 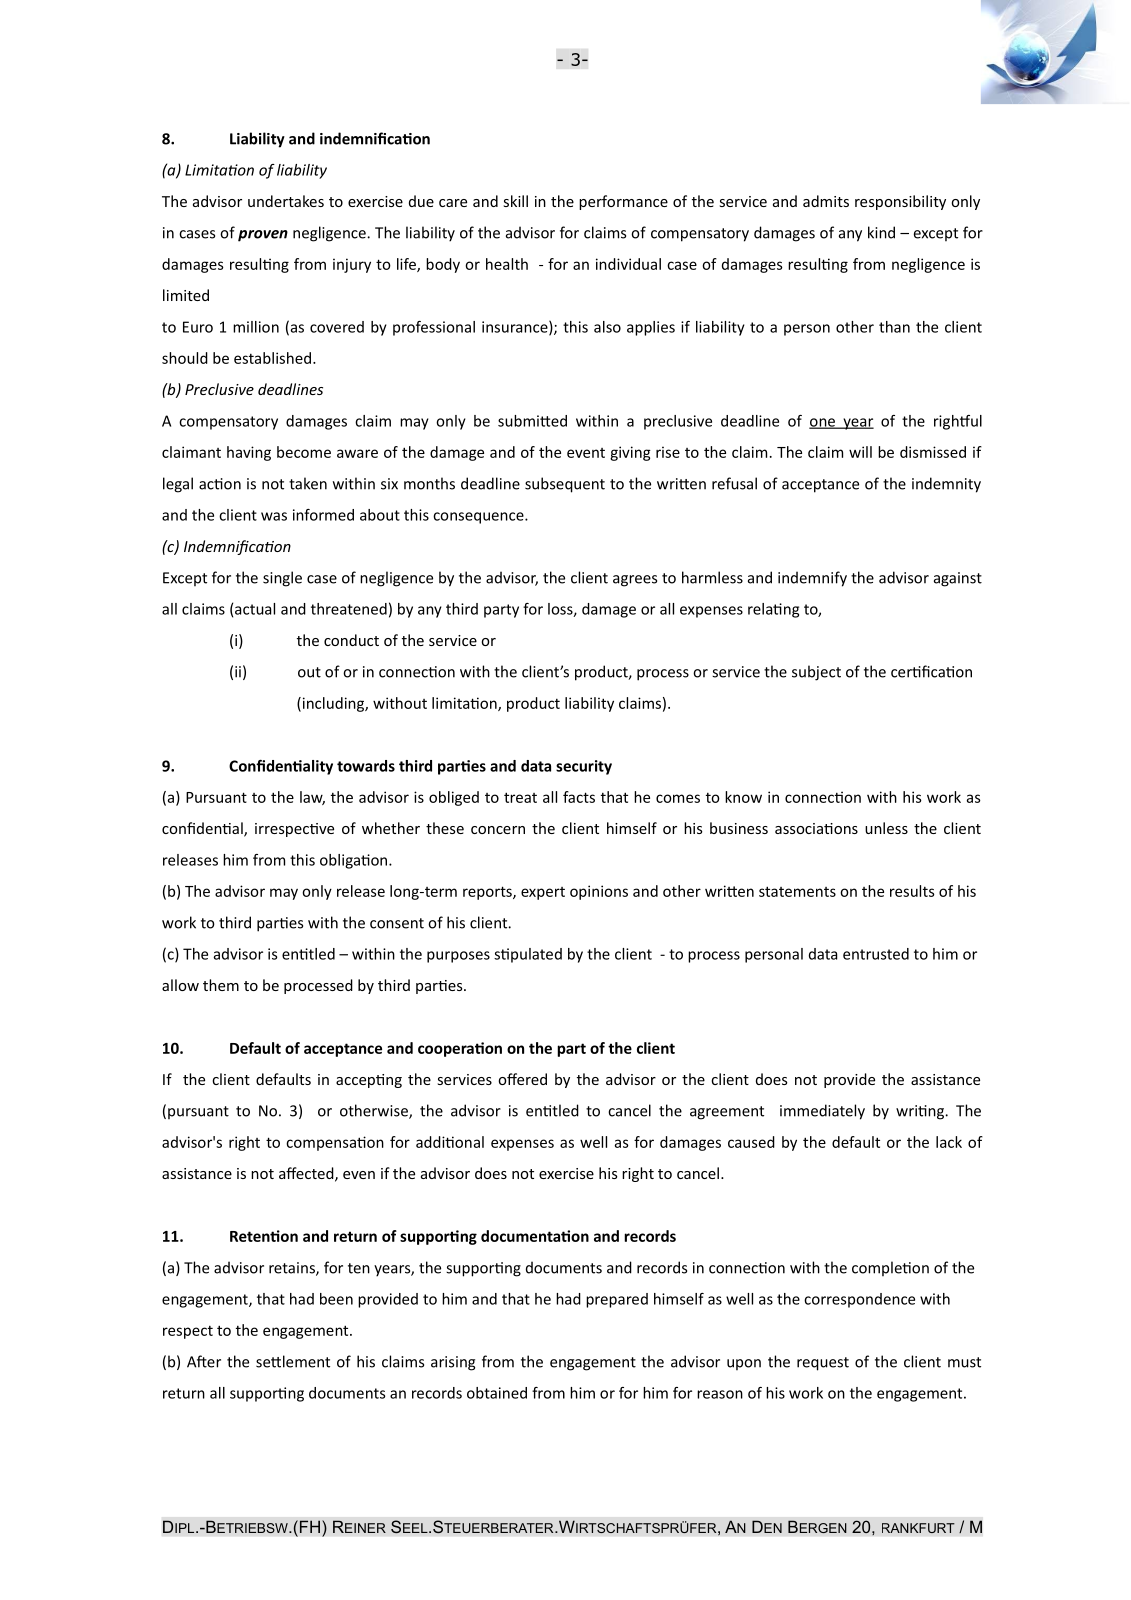 What do you see at coordinates (497, 1393) in the page?
I see `obtained` at bounding box center [497, 1393].
